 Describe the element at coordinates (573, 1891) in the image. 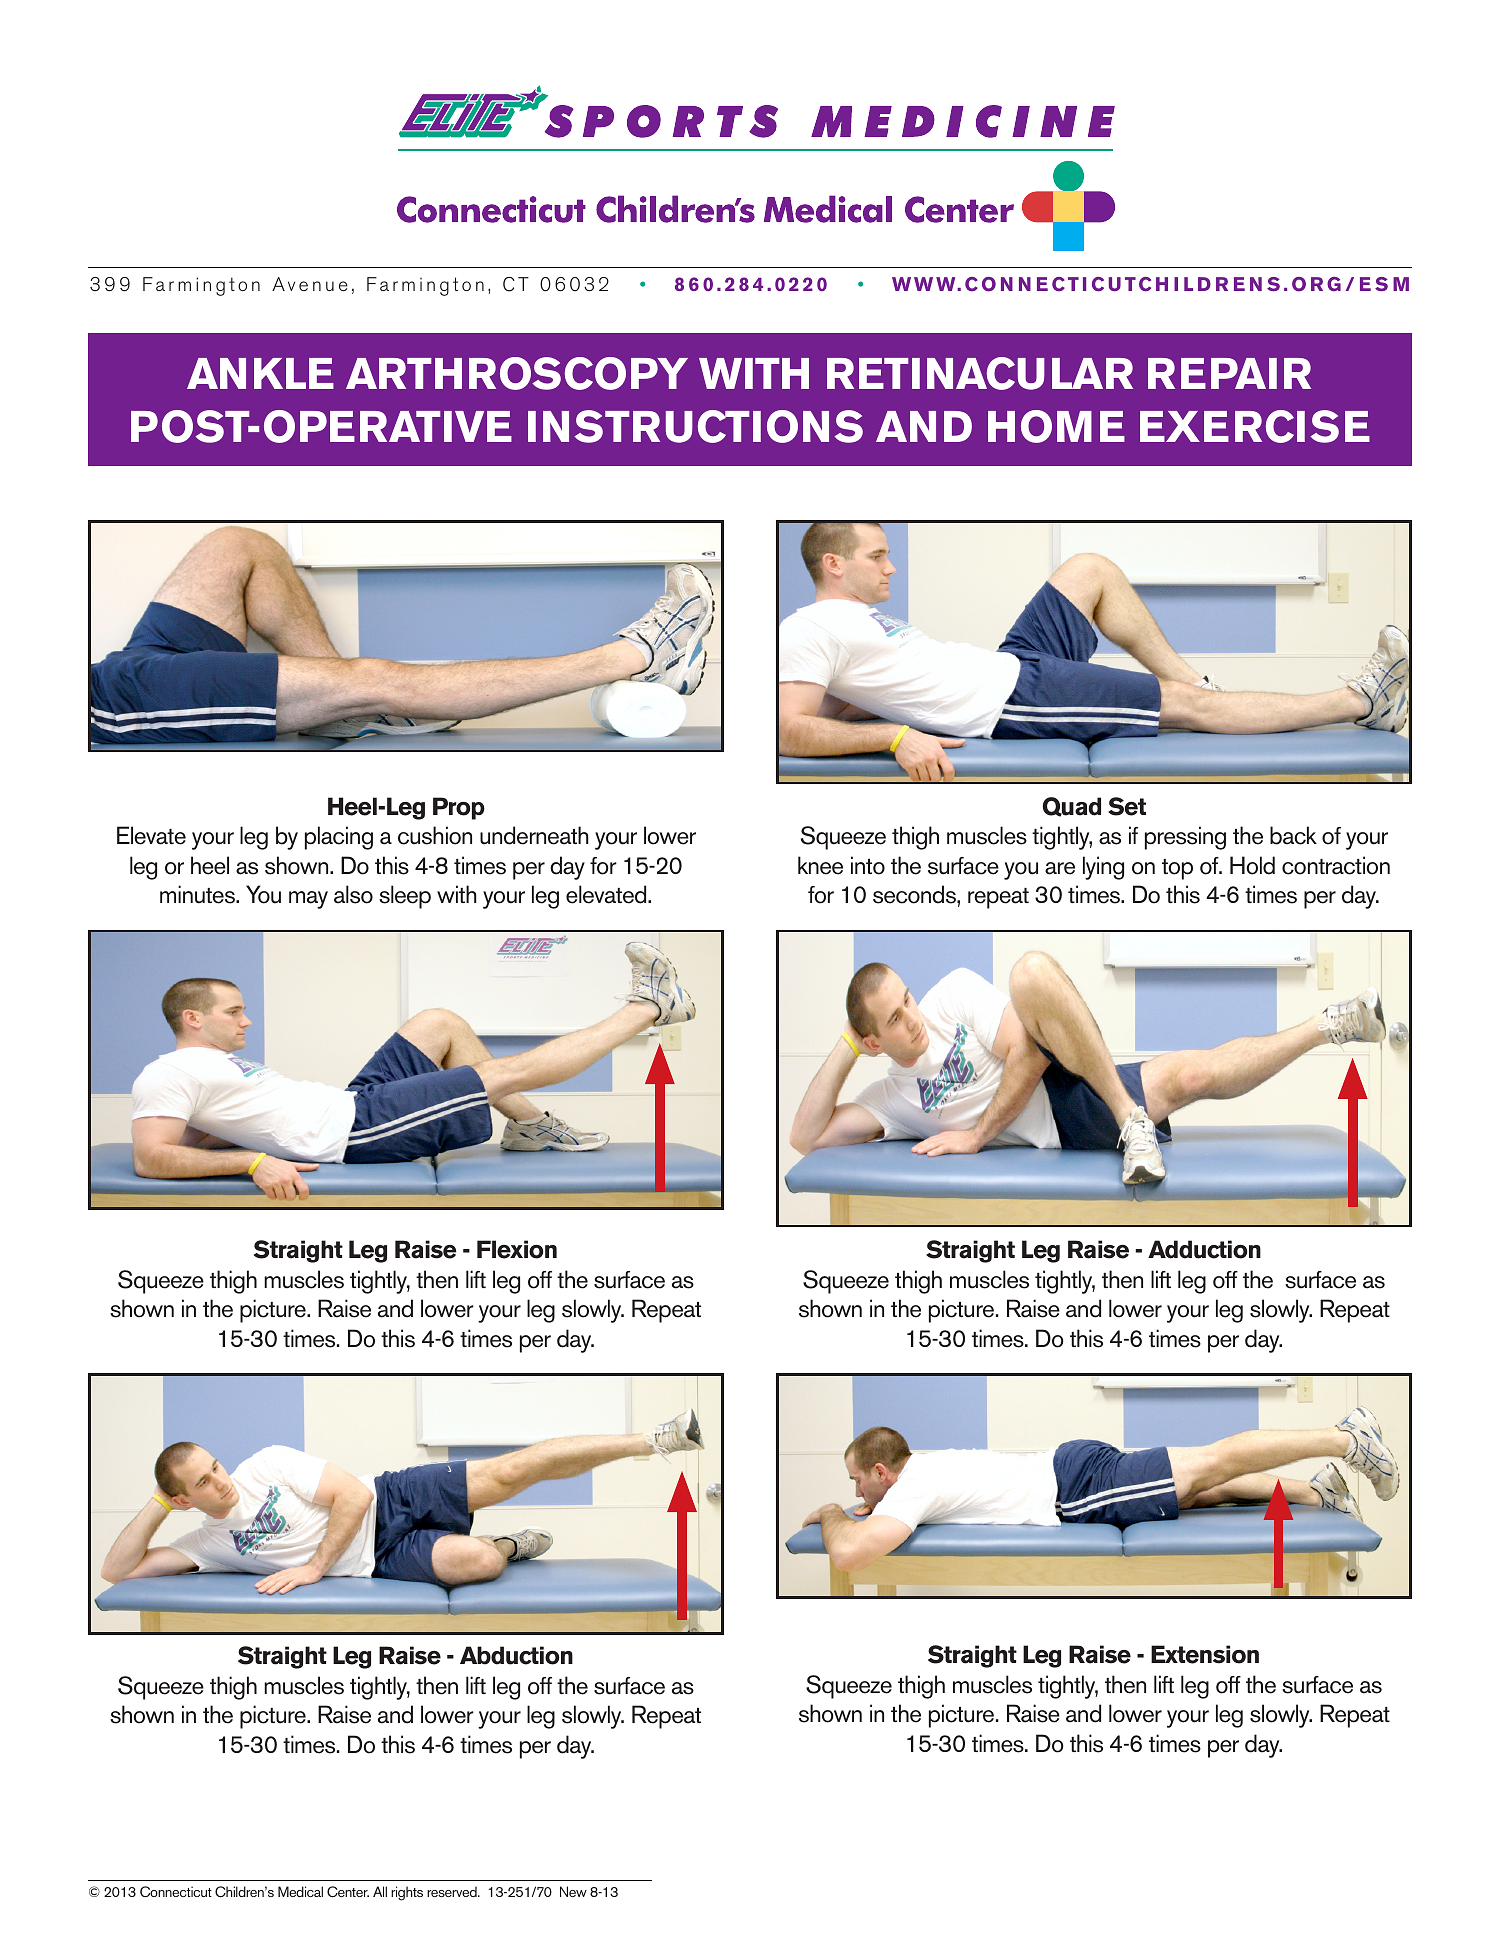

I see `New` at that location.
